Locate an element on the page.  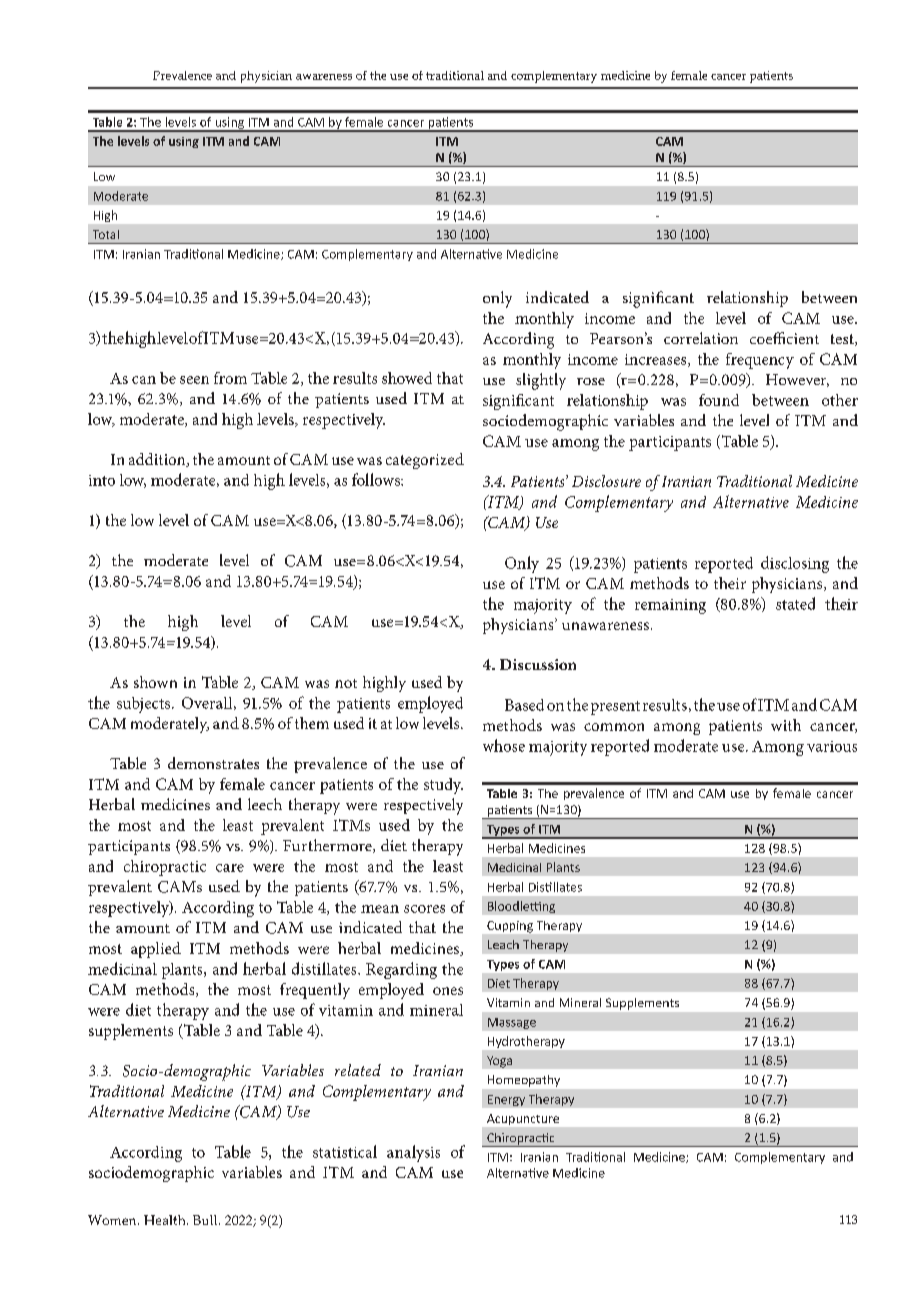
showed is located at coordinates (407, 378).
